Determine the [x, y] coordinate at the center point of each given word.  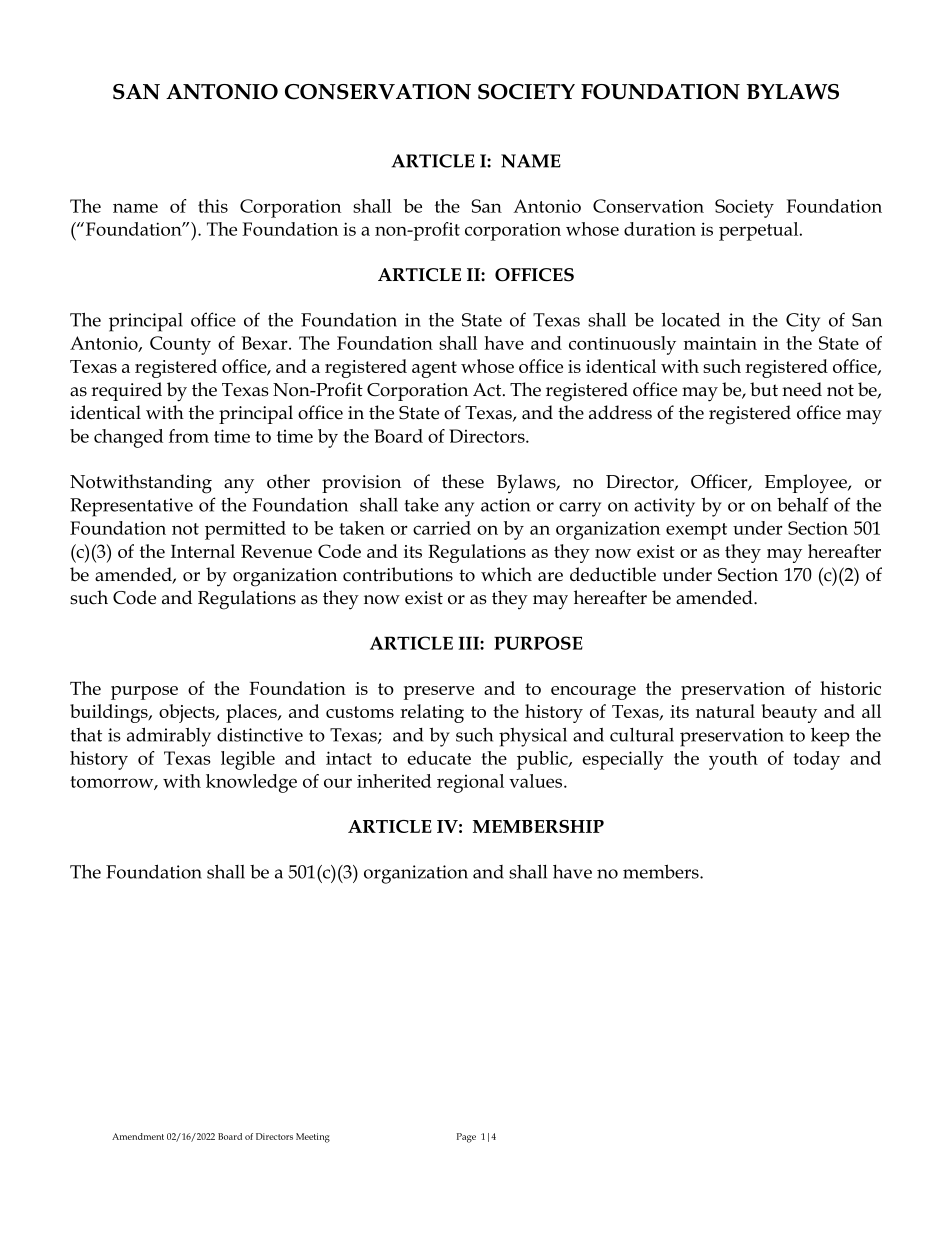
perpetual [760, 231]
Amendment [138, 1136]
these [463, 481]
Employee [807, 484]
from [189, 436]
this [213, 206]
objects [188, 713]
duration [660, 229]
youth [733, 760]
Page [466, 1138]
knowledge [251, 783]
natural [725, 711]
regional [470, 783]
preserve [439, 693]
